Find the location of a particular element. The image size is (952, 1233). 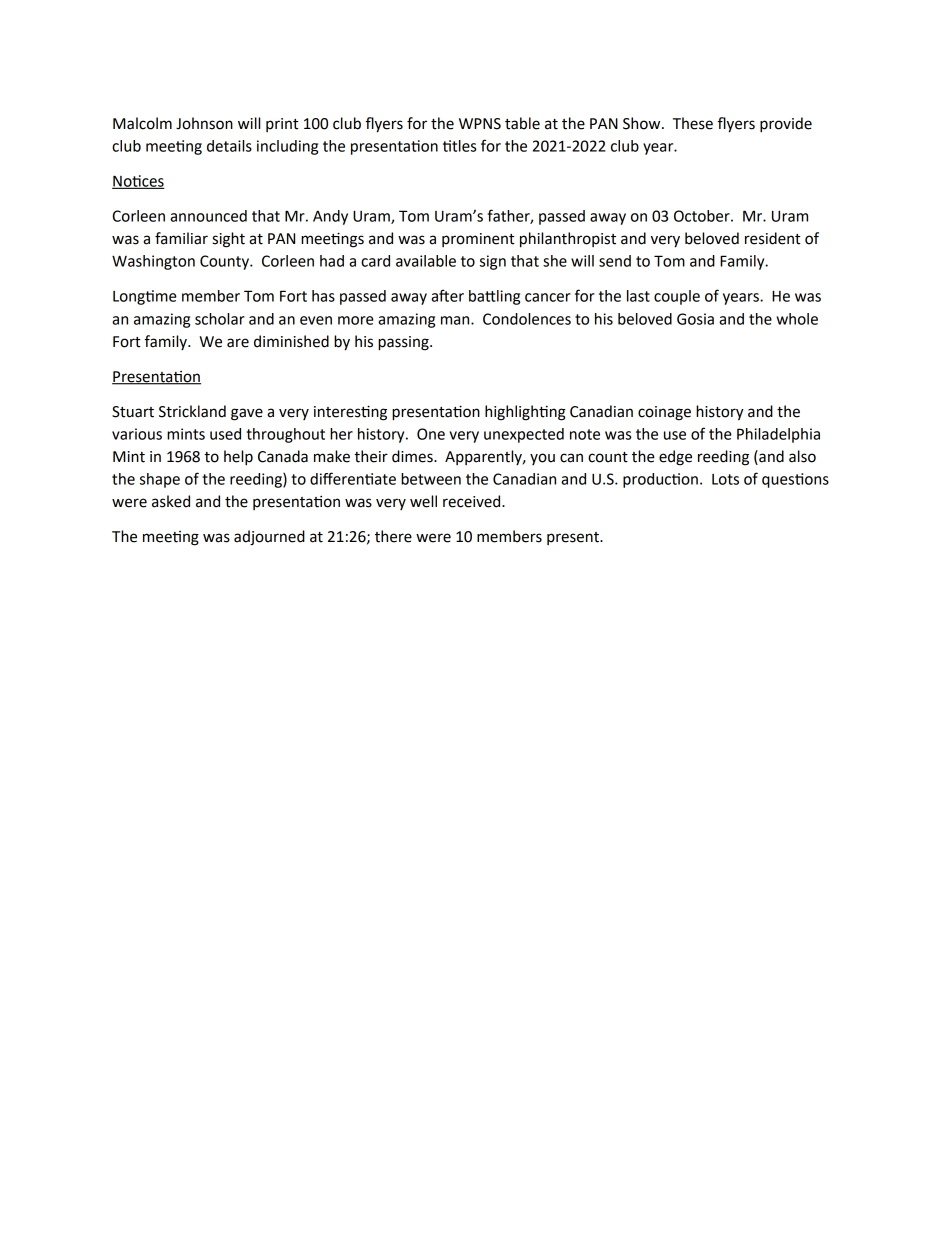

familiar is located at coordinates (181, 238).
